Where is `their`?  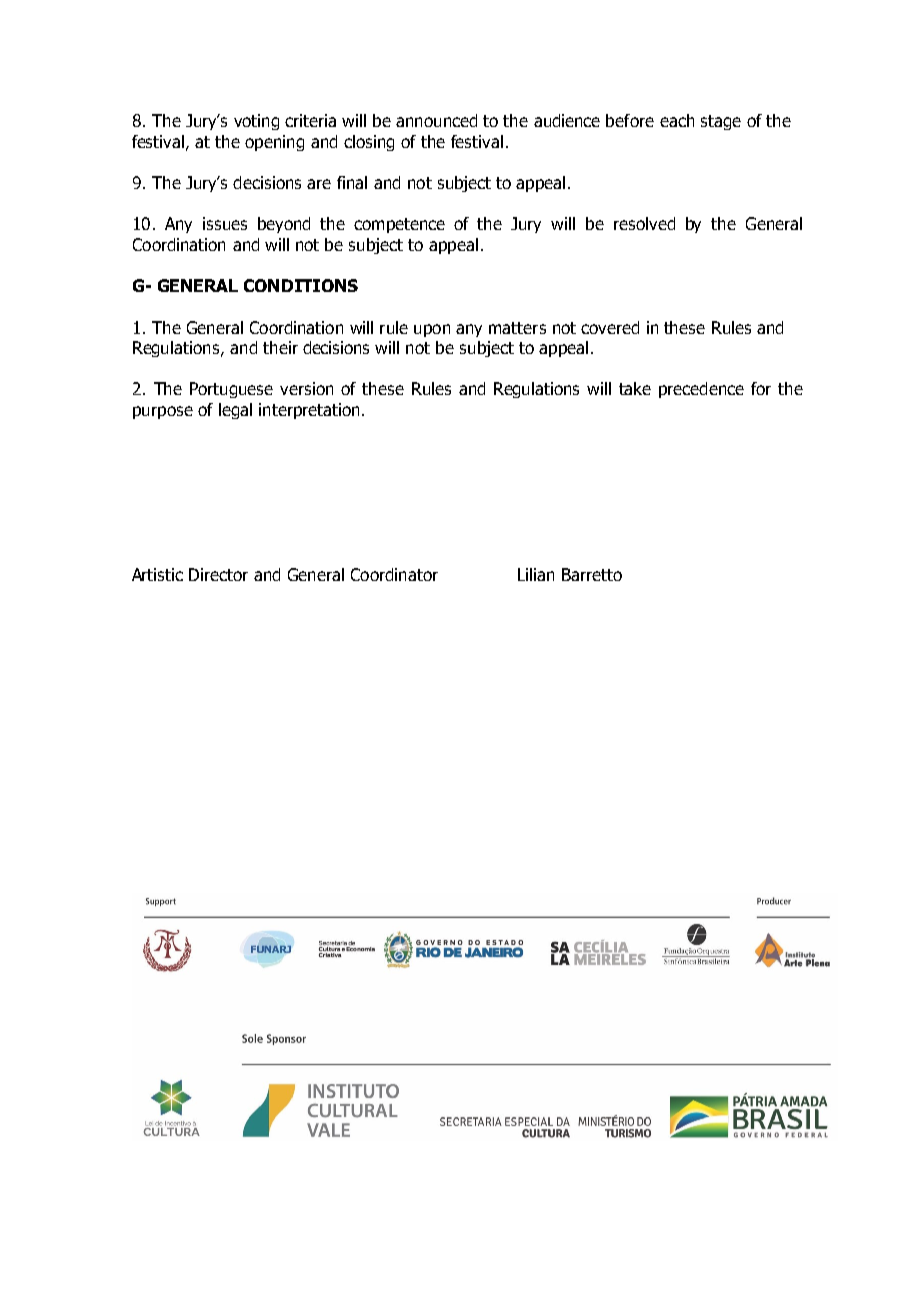 their is located at coordinates (280, 347).
